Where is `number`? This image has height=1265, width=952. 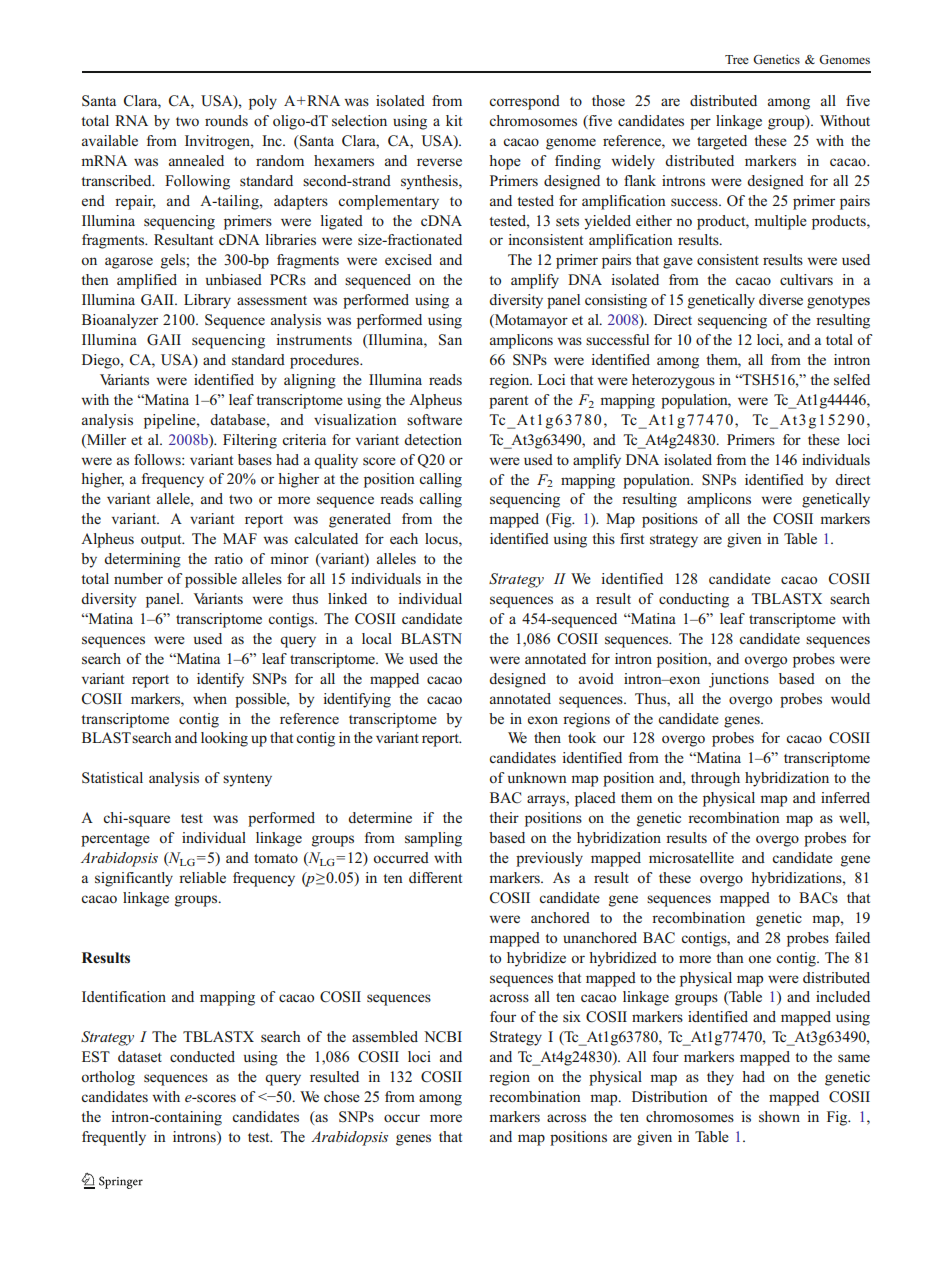 number is located at coordinates (138, 578).
